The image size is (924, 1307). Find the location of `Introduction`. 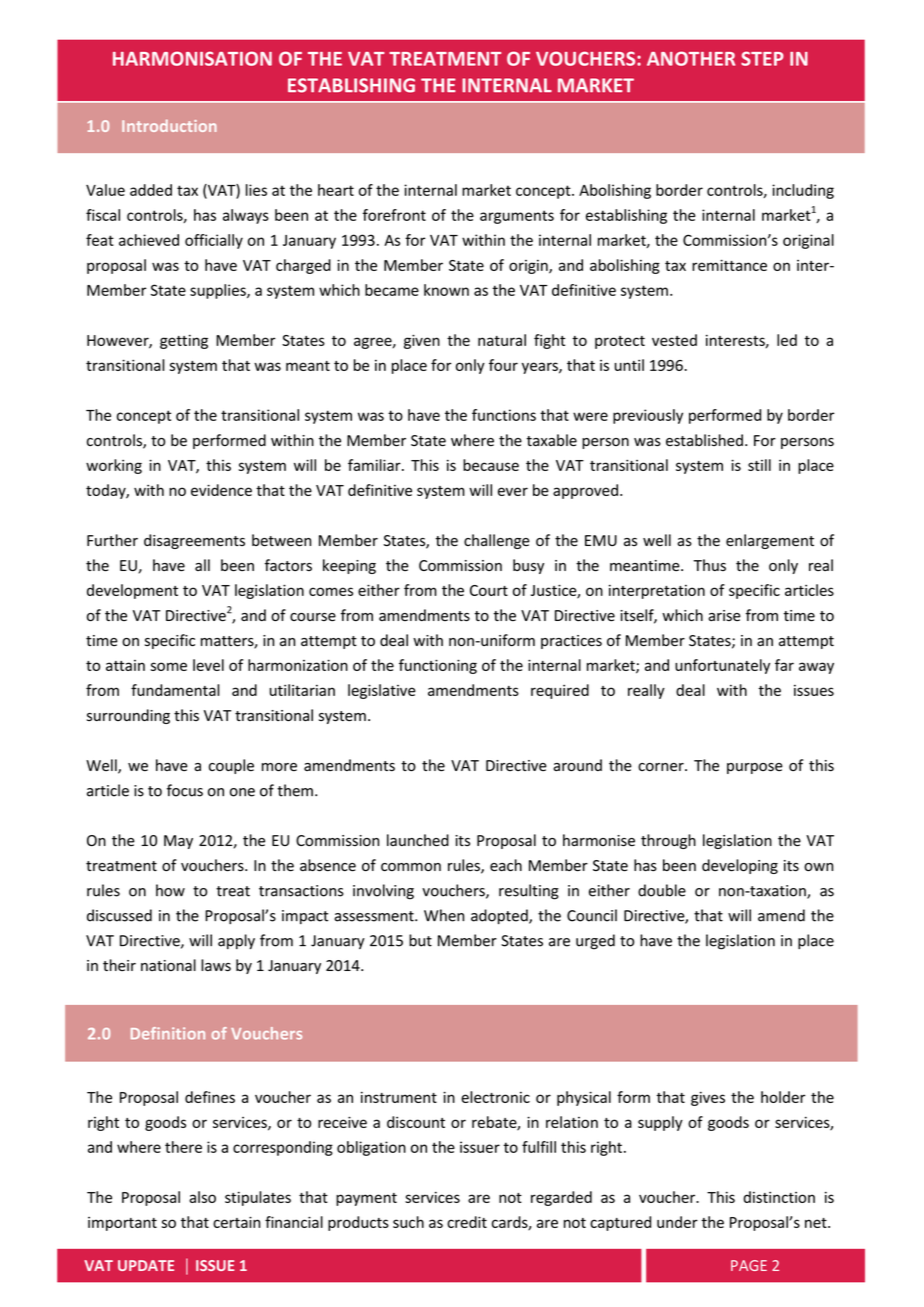

Introduction is located at coordinates (169, 125).
